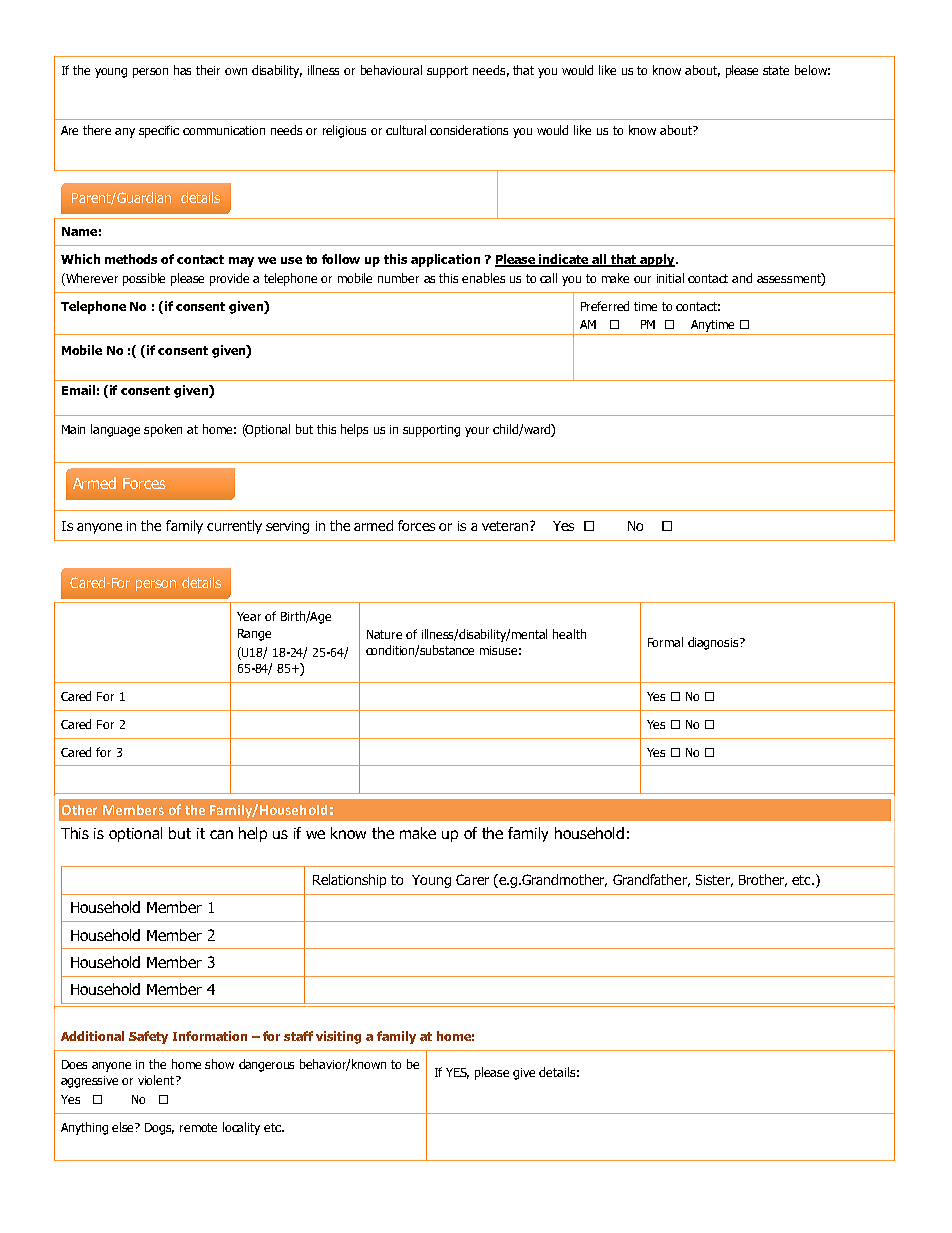 This screenshot has width=952, height=1233. I want to click on your, so click(477, 432).
